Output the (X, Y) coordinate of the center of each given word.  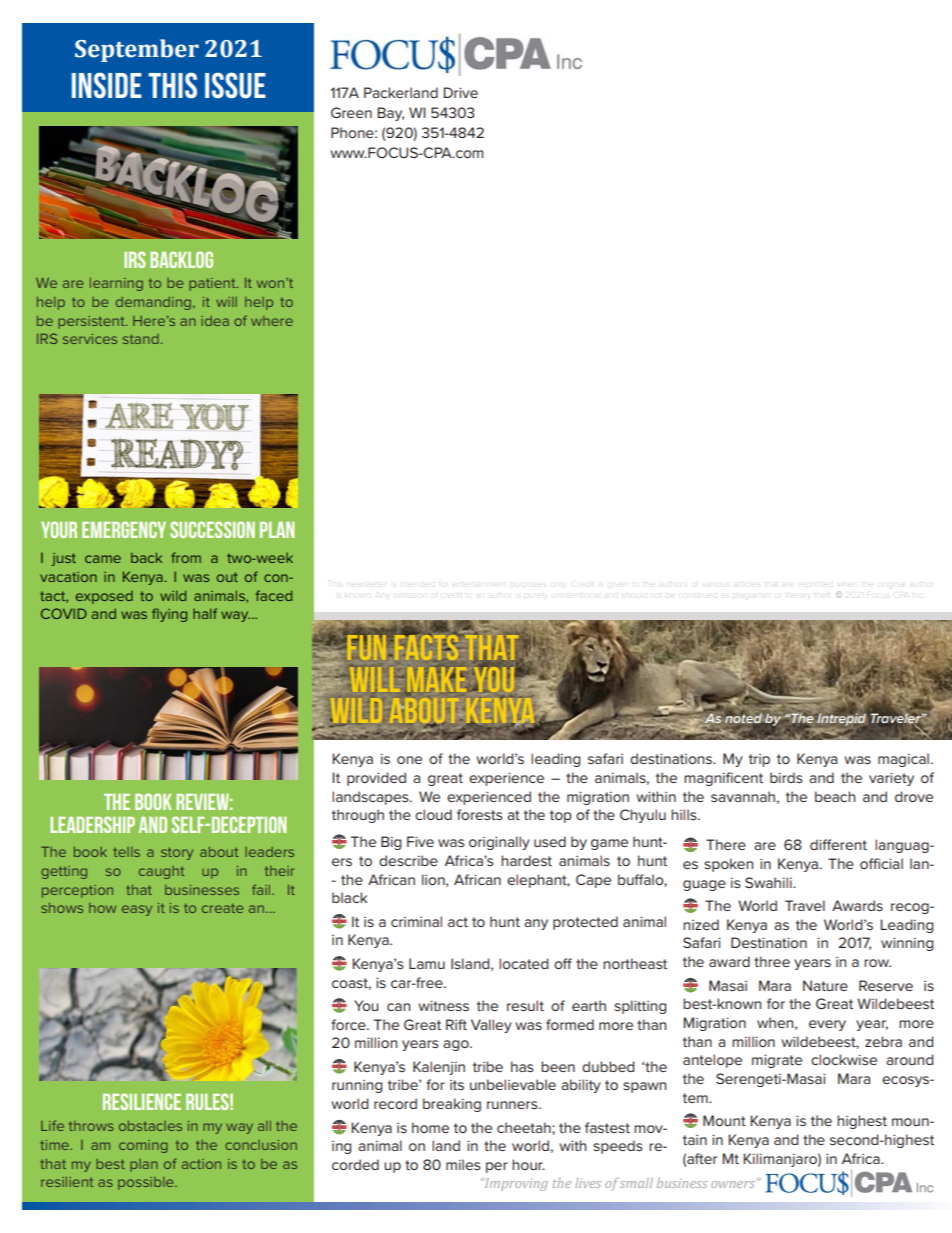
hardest (526, 860)
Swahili (769, 882)
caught (161, 872)
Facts (425, 646)
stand (141, 339)
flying (169, 615)
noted (743, 718)
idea (215, 321)
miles (463, 1164)
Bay (390, 114)
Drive (460, 92)
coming (143, 1146)
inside (107, 85)
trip (759, 760)
